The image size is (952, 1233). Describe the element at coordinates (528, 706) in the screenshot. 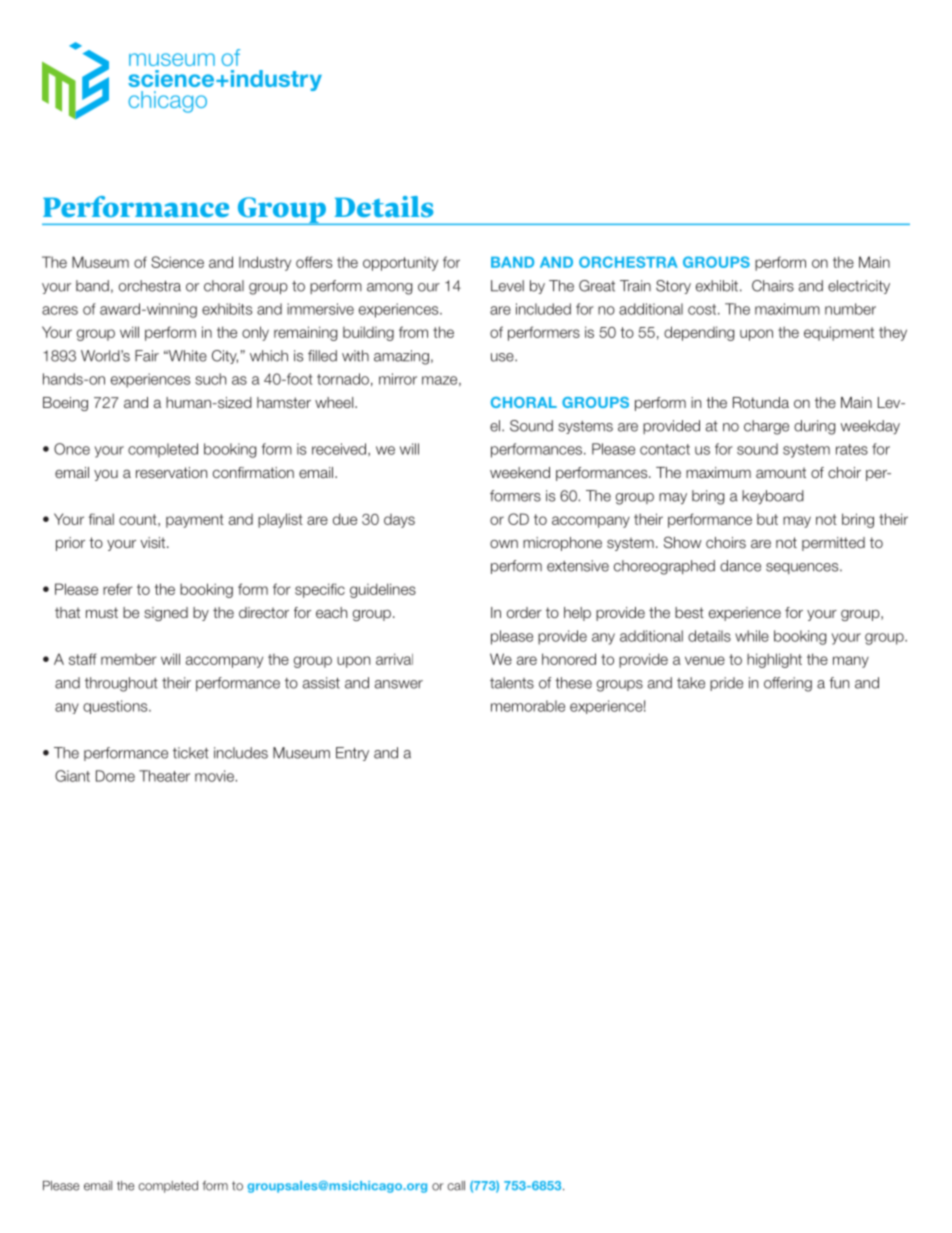

I see `memorable` at that location.
